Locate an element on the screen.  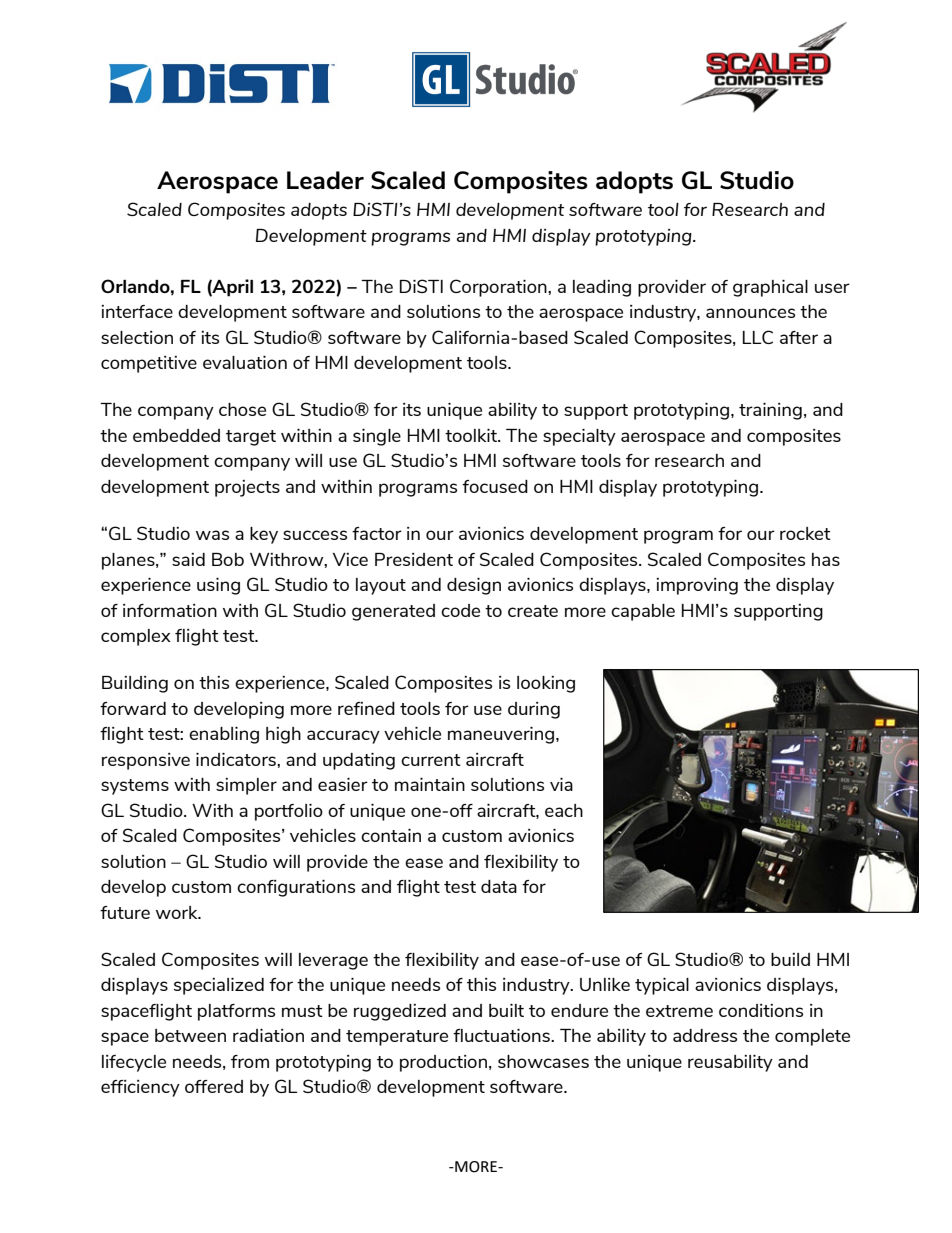
offered is located at coordinates (214, 1086).
